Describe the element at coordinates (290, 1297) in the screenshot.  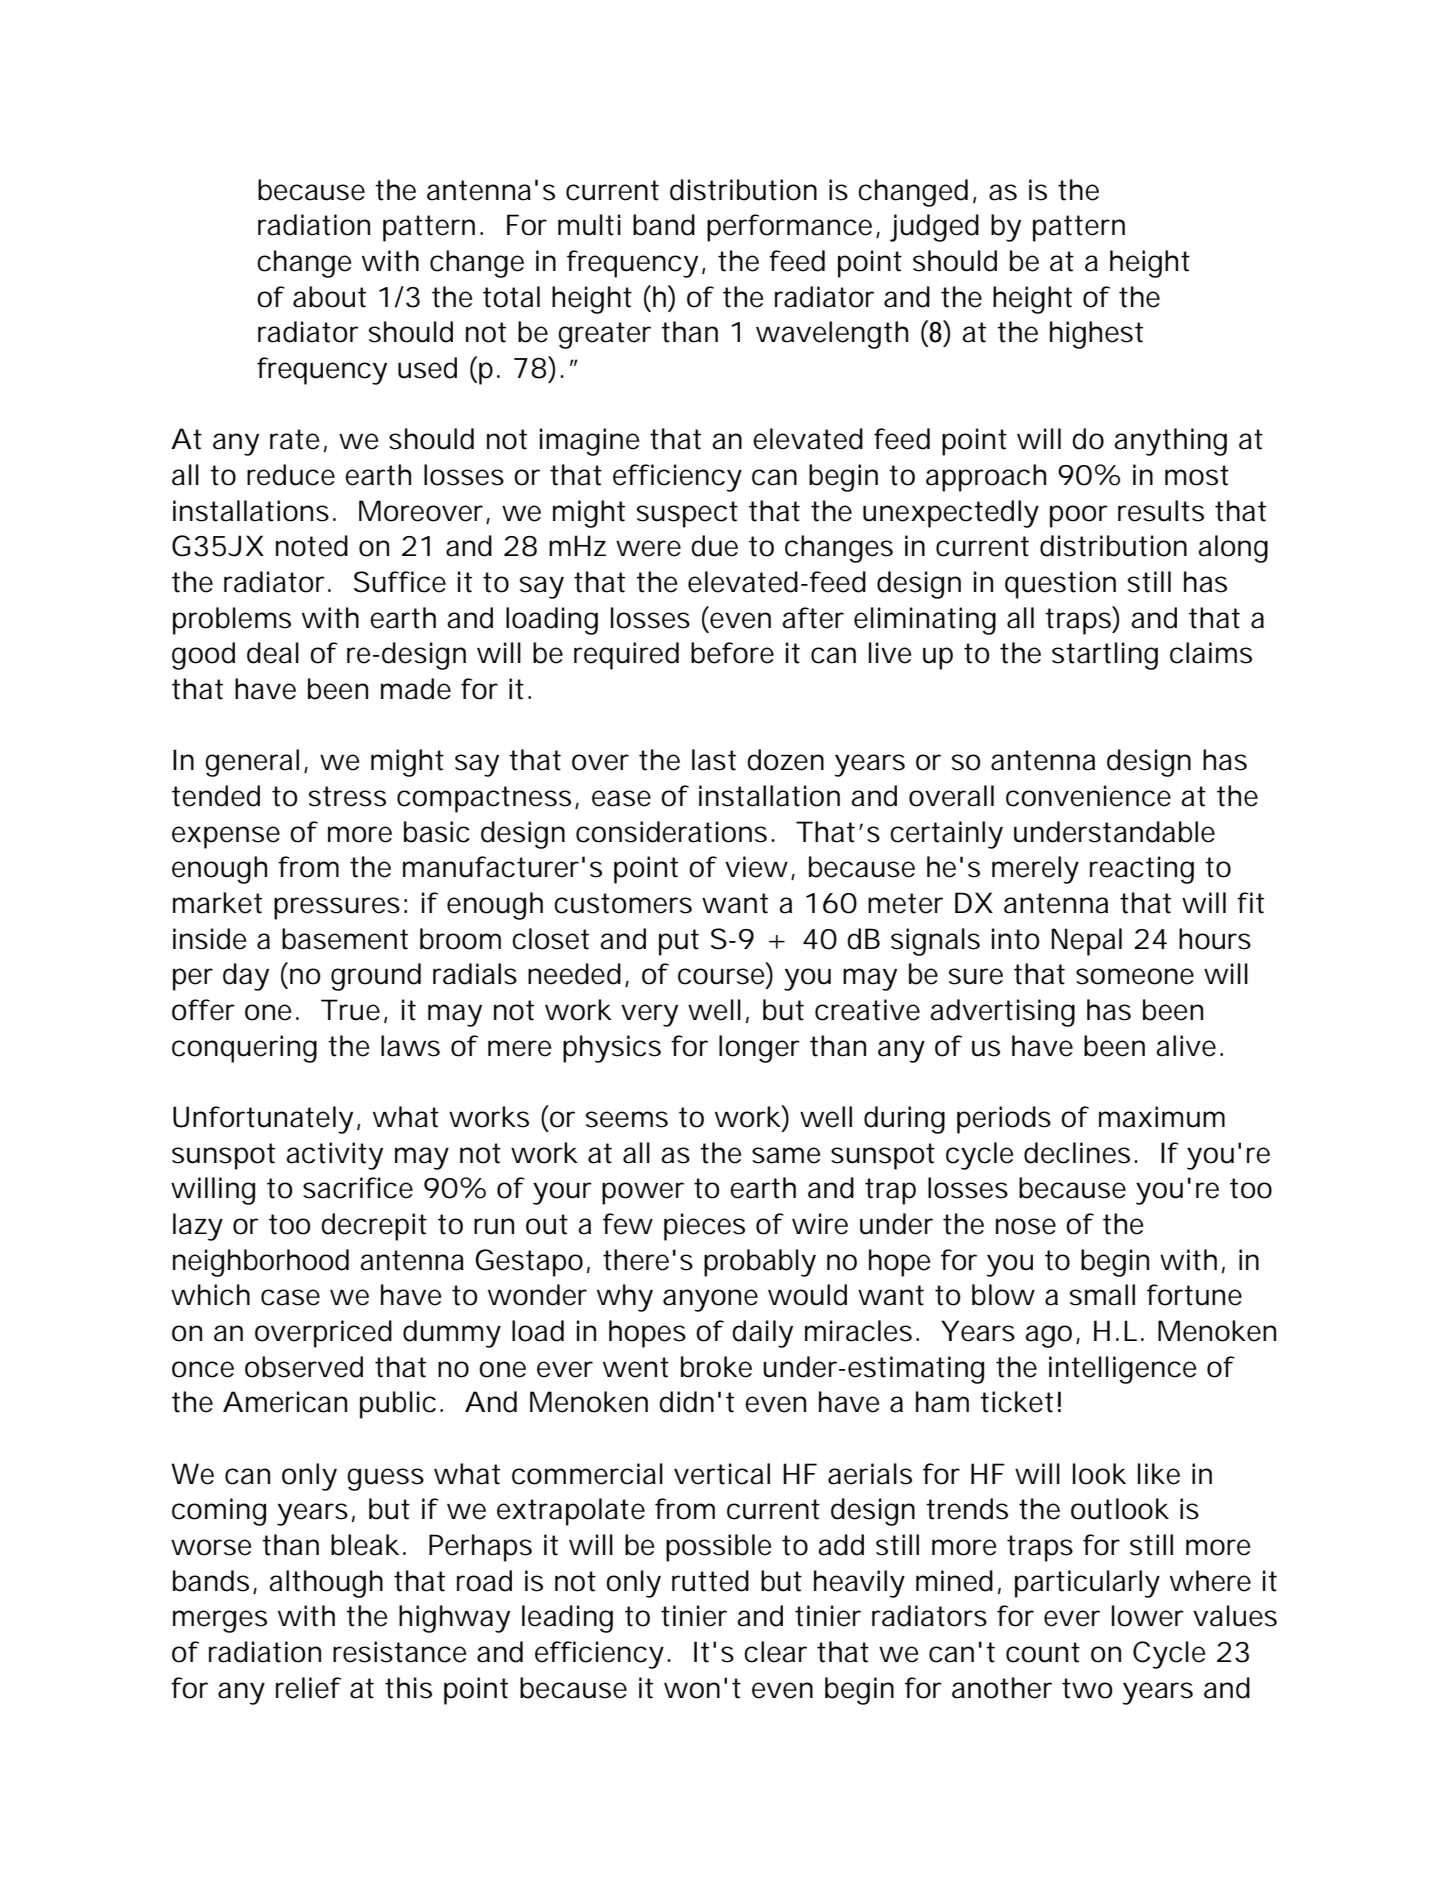
I see `case` at that location.
